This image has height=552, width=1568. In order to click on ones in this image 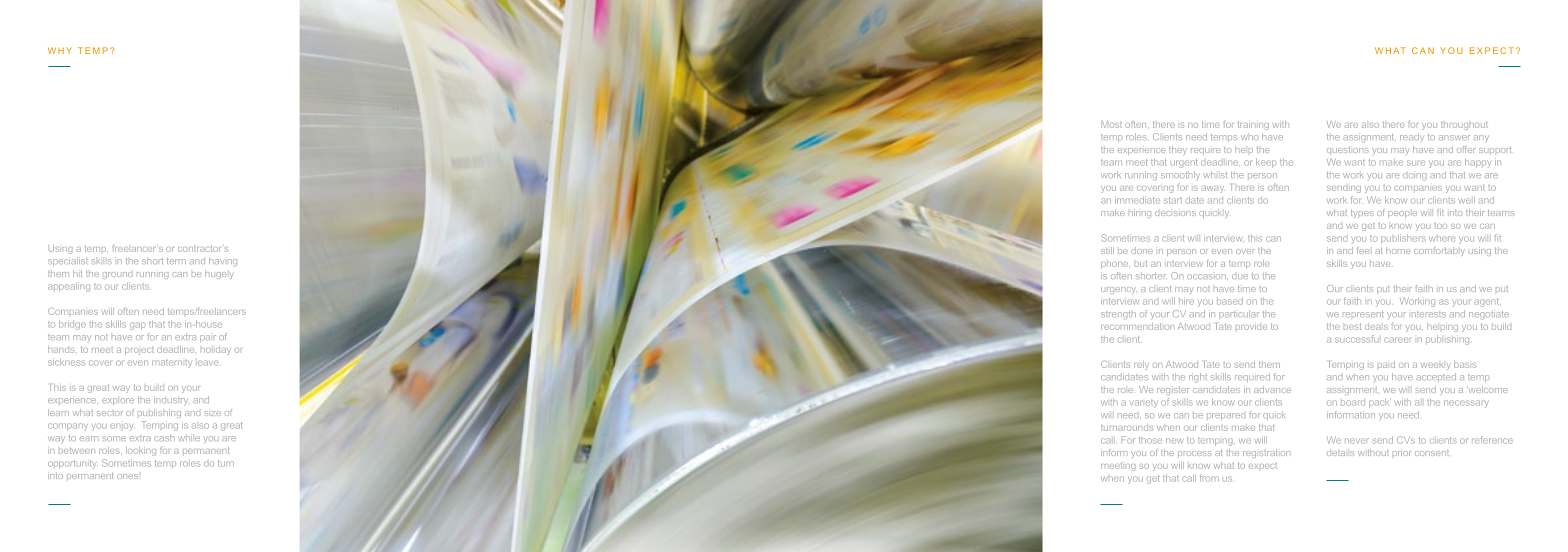, I will do `click(127, 476)`.
